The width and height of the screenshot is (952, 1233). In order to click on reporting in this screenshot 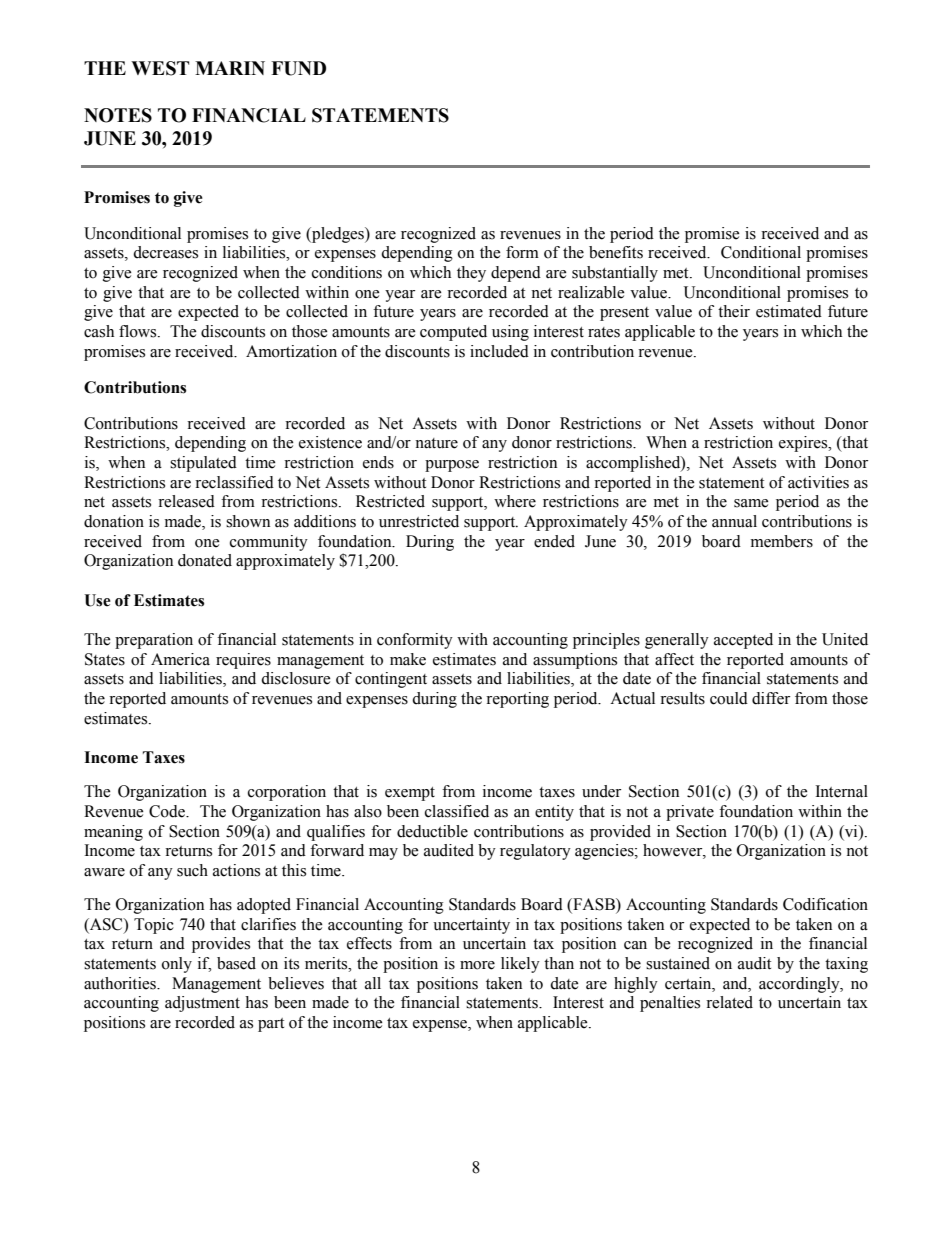, I will do `click(517, 700)`.
